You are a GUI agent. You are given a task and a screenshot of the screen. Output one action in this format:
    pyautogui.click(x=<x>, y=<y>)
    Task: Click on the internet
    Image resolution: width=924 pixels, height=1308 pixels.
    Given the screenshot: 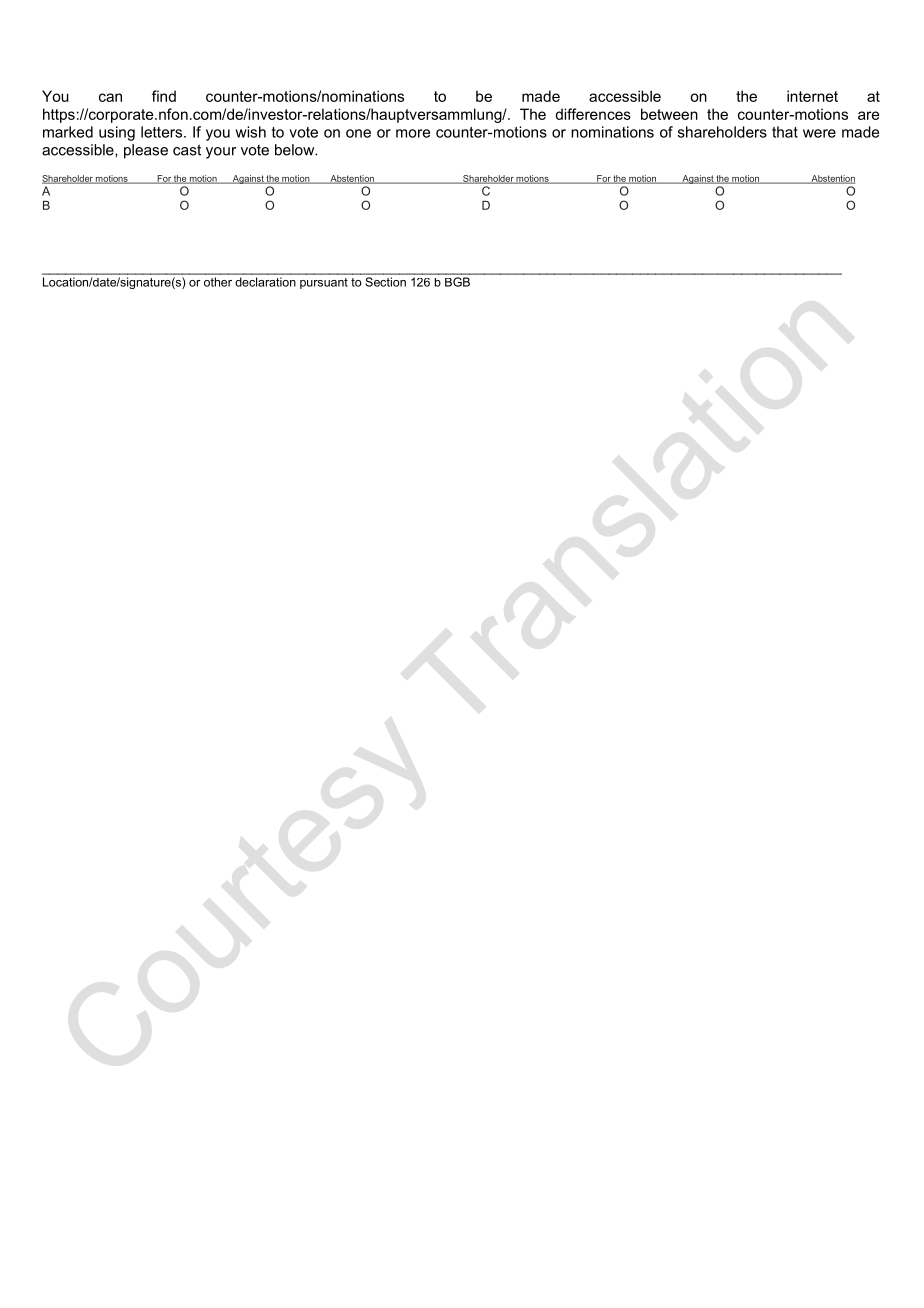 What is the action you would take?
    pyautogui.click(x=812, y=96)
